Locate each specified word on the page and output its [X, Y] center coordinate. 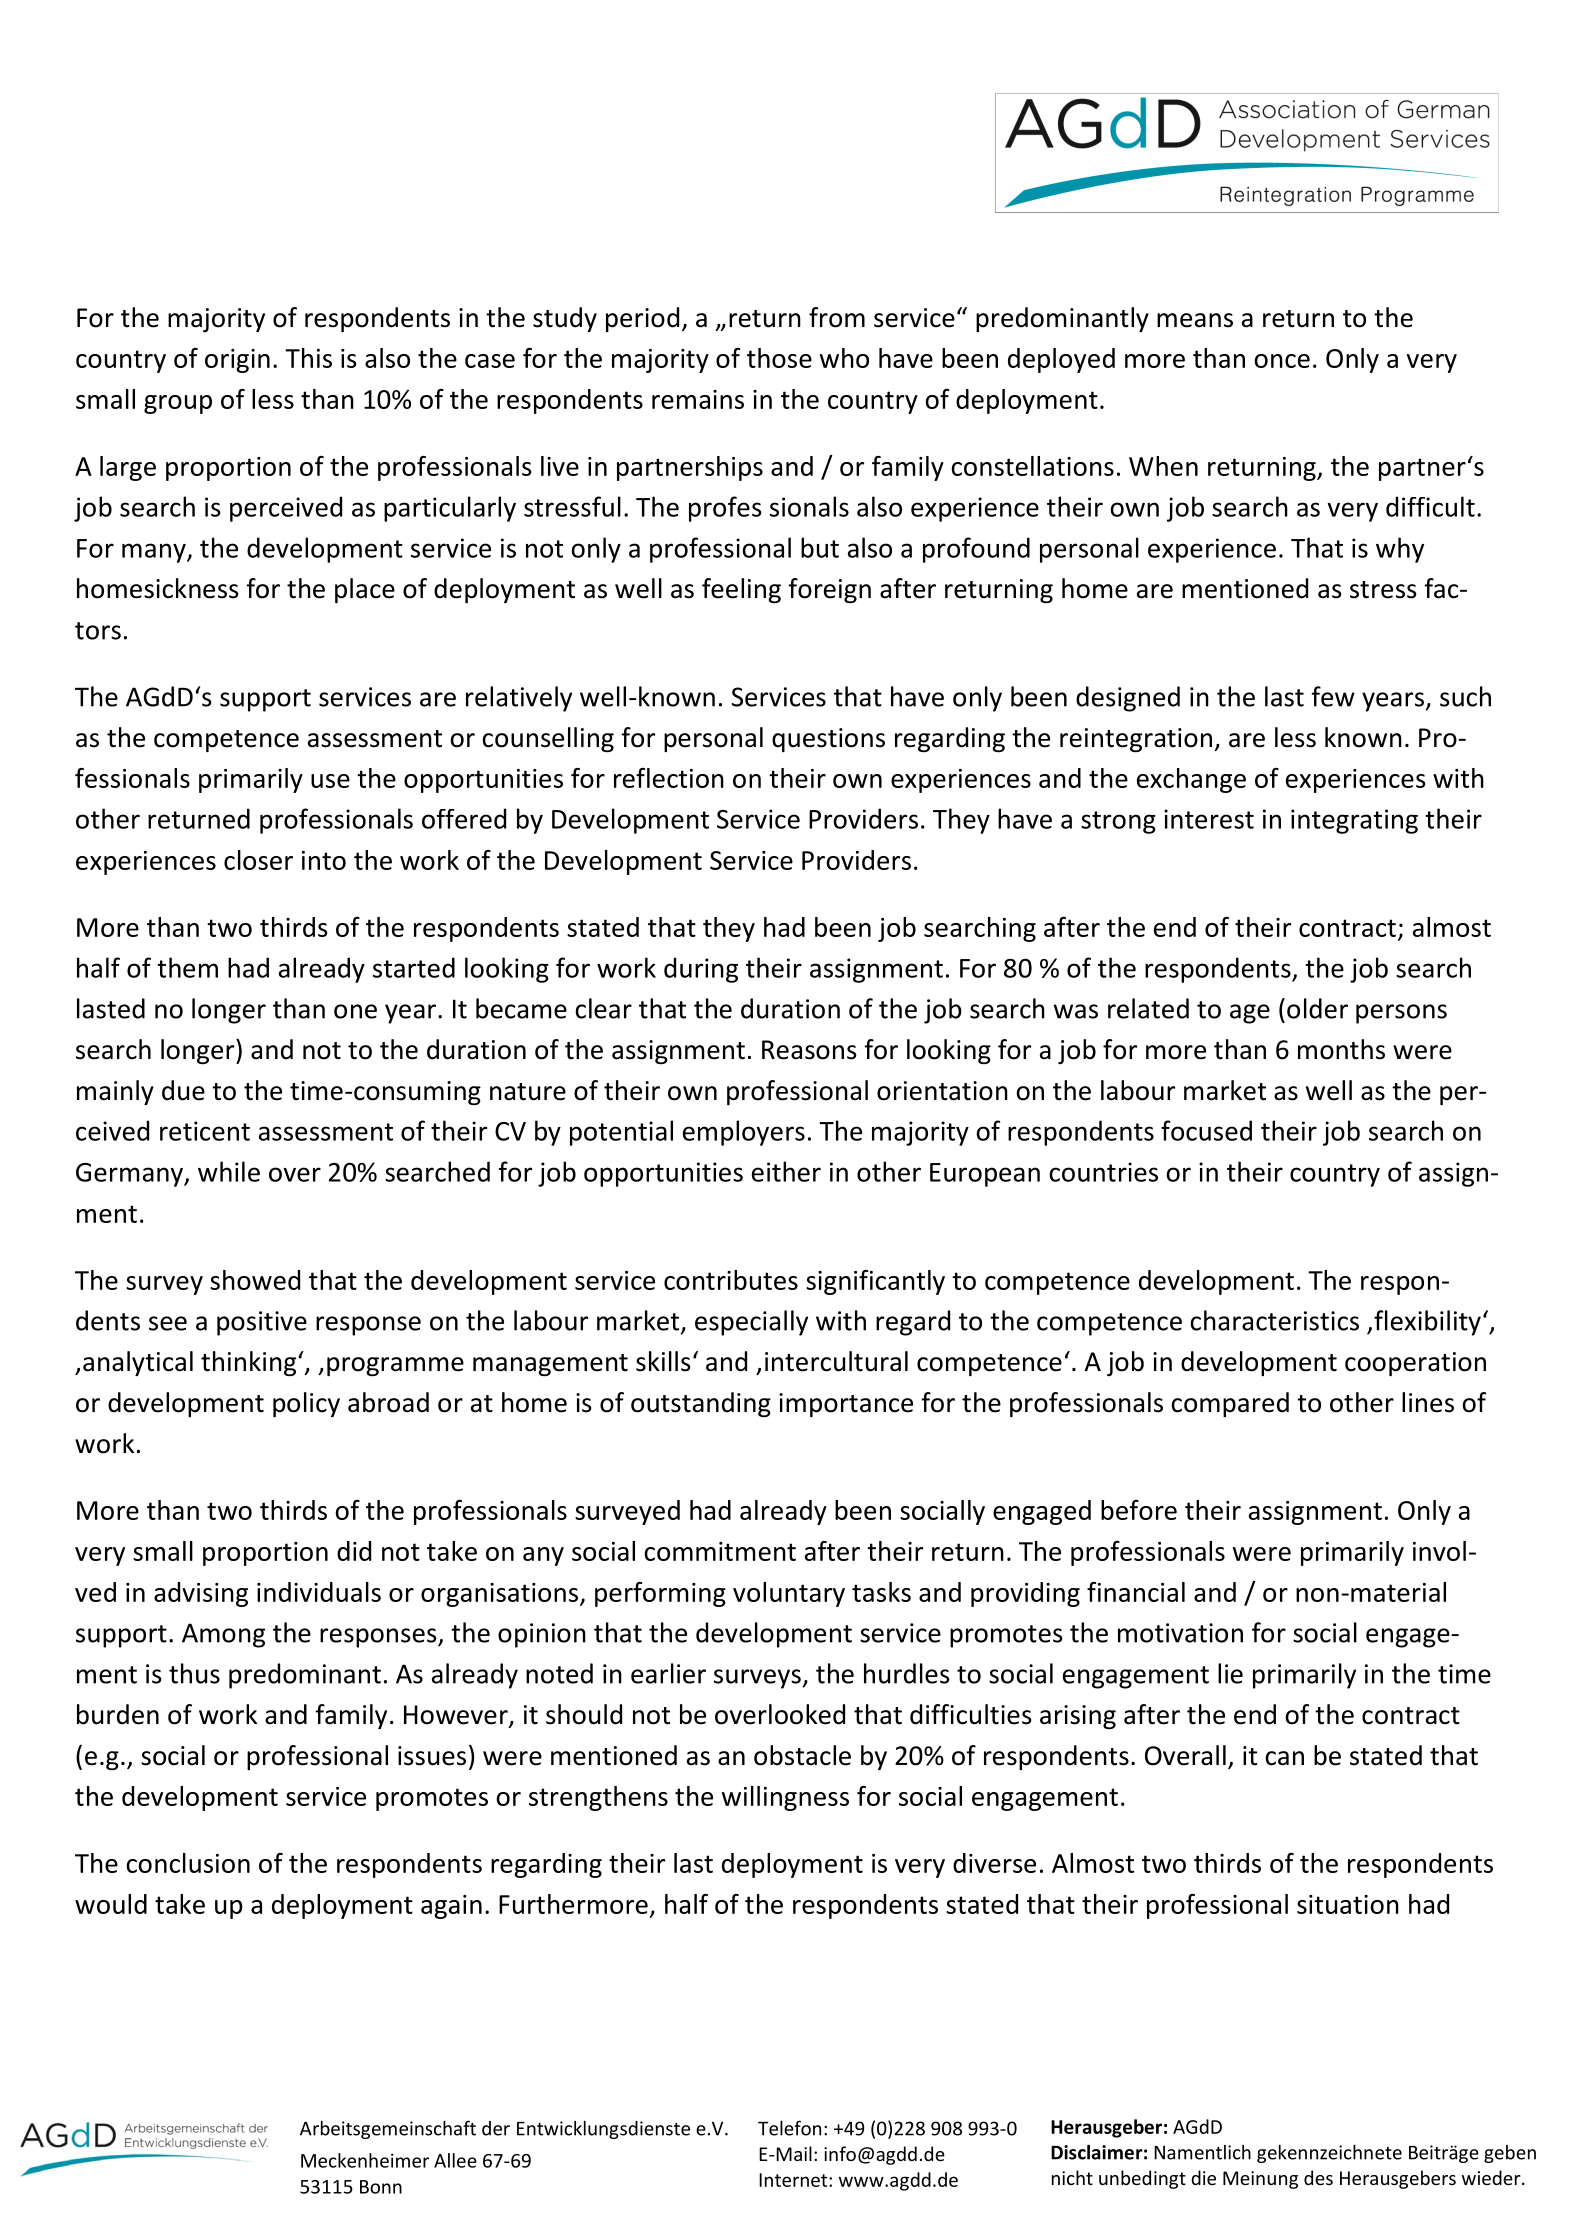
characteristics [1274, 1320]
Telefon [789, 2128]
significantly [875, 1282]
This [308, 358]
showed [255, 1280]
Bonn [381, 2187]
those [779, 358]
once [1282, 361]
